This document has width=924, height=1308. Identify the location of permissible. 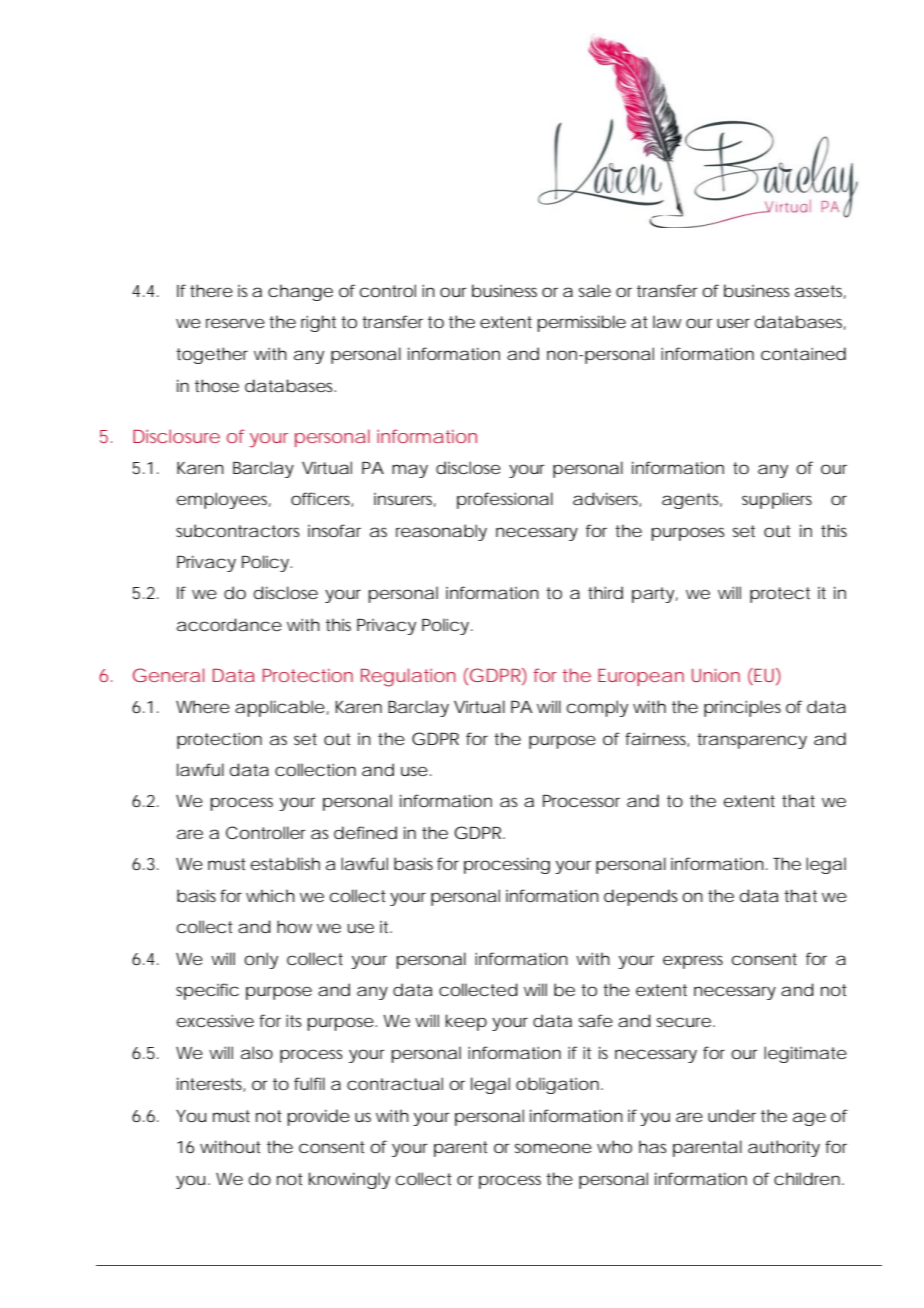
(581, 323).
